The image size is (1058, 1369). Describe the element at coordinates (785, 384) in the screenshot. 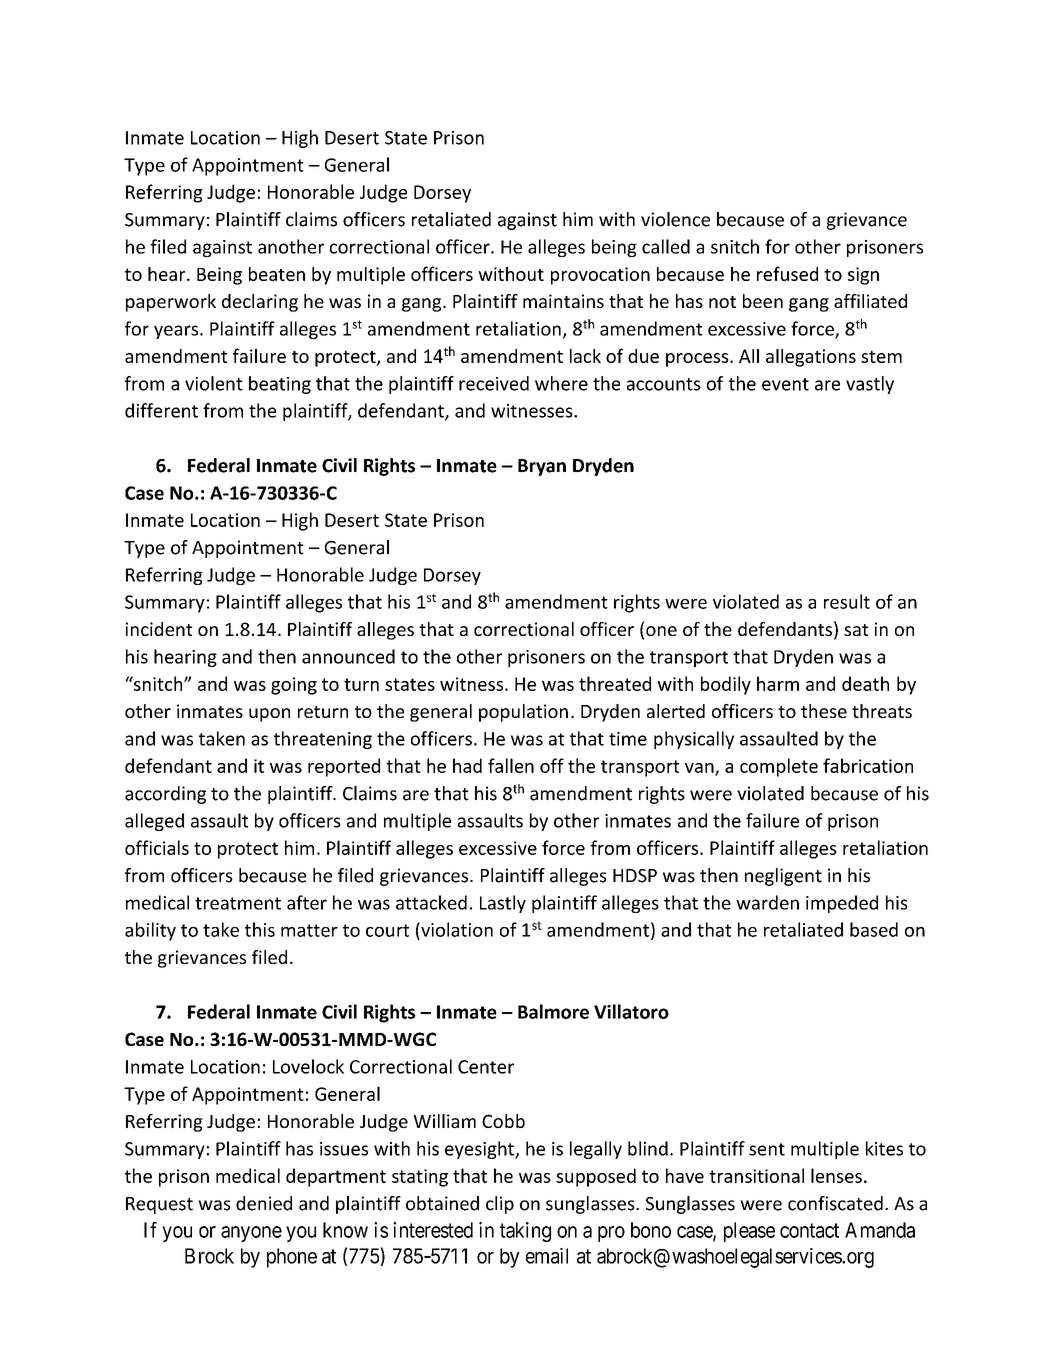

I see `event` at that location.
